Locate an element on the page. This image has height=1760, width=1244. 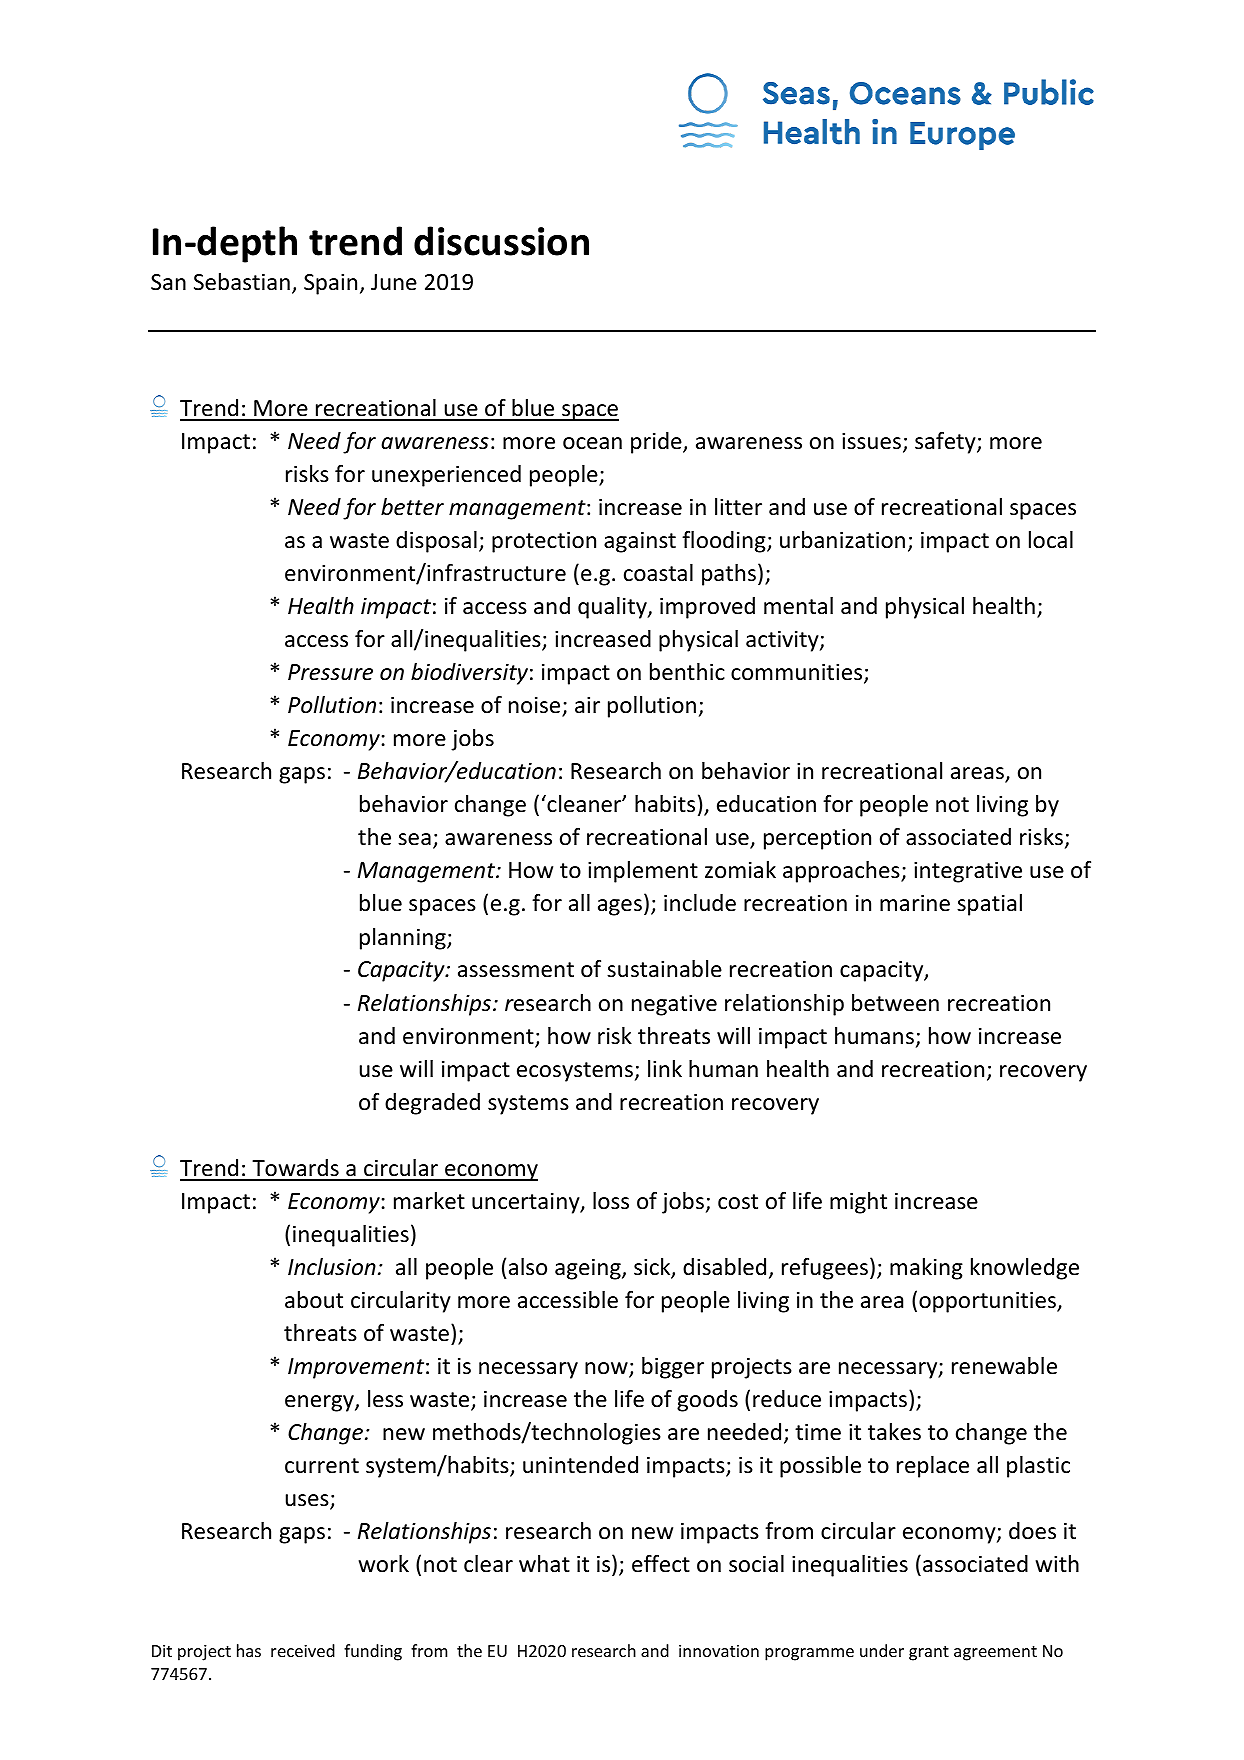
discussion is located at coordinates (501, 241).
